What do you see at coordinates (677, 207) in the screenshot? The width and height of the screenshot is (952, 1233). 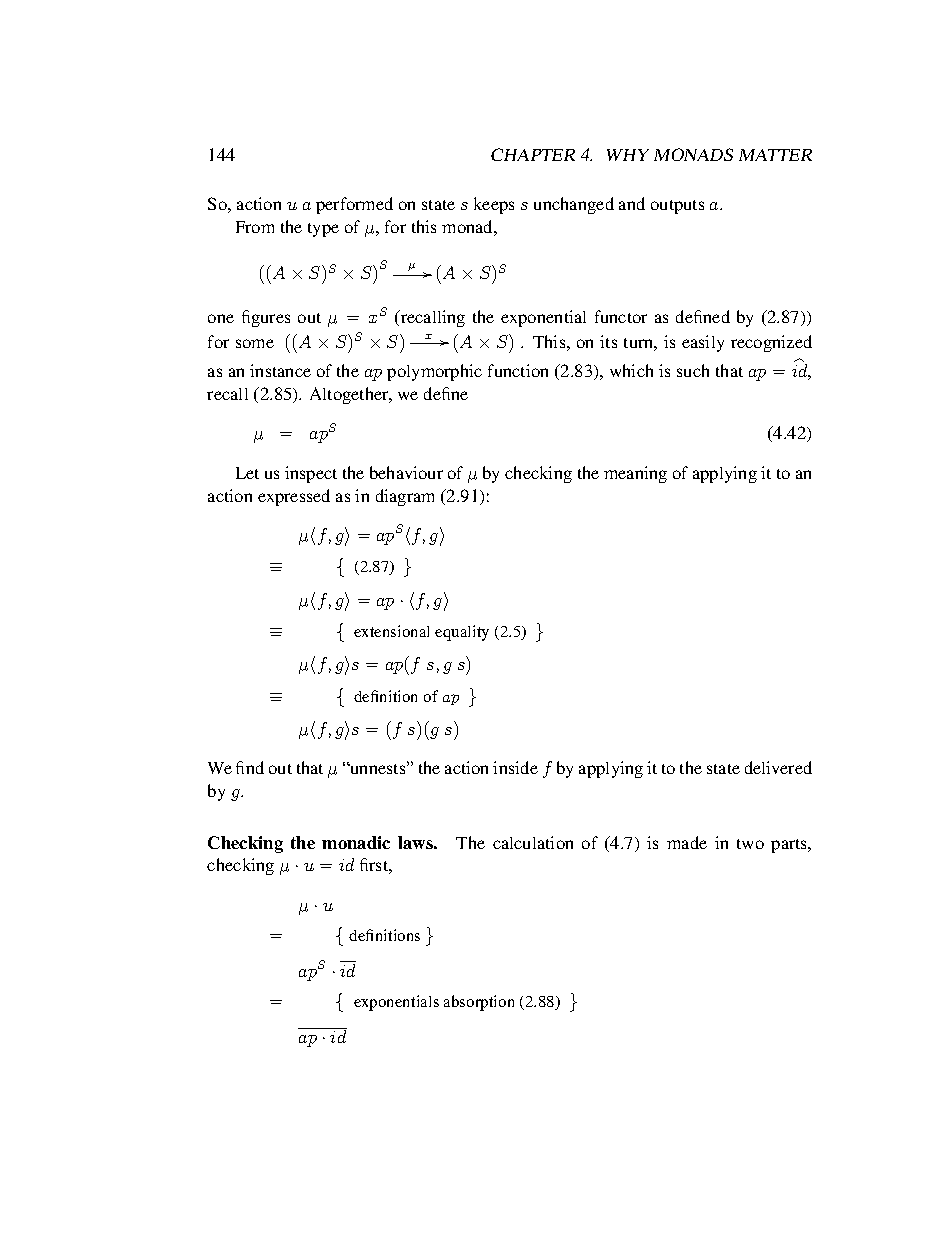 I see `outputs` at bounding box center [677, 207].
